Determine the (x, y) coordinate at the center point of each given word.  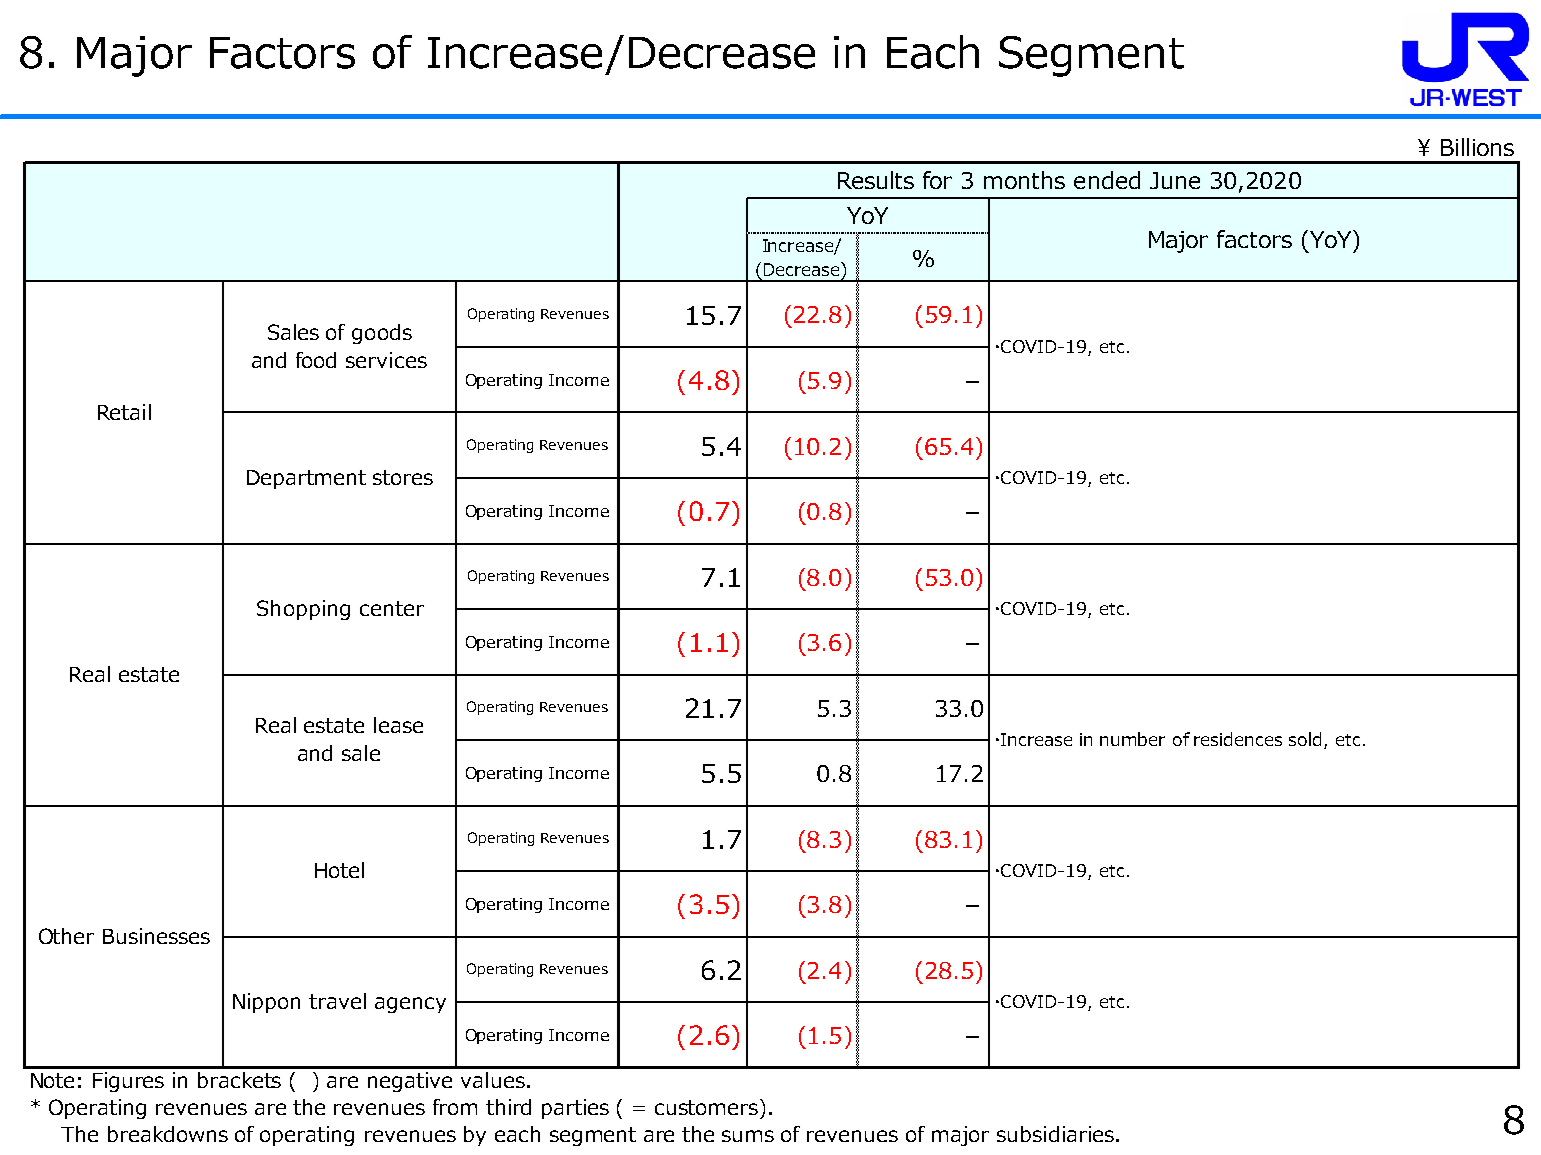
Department (306, 479)
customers (708, 1107)
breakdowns (168, 1134)
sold (1305, 739)
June (1175, 180)
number (1132, 739)
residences (1238, 739)
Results (876, 180)
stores (403, 477)
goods (382, 334)
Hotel (339, 870)
